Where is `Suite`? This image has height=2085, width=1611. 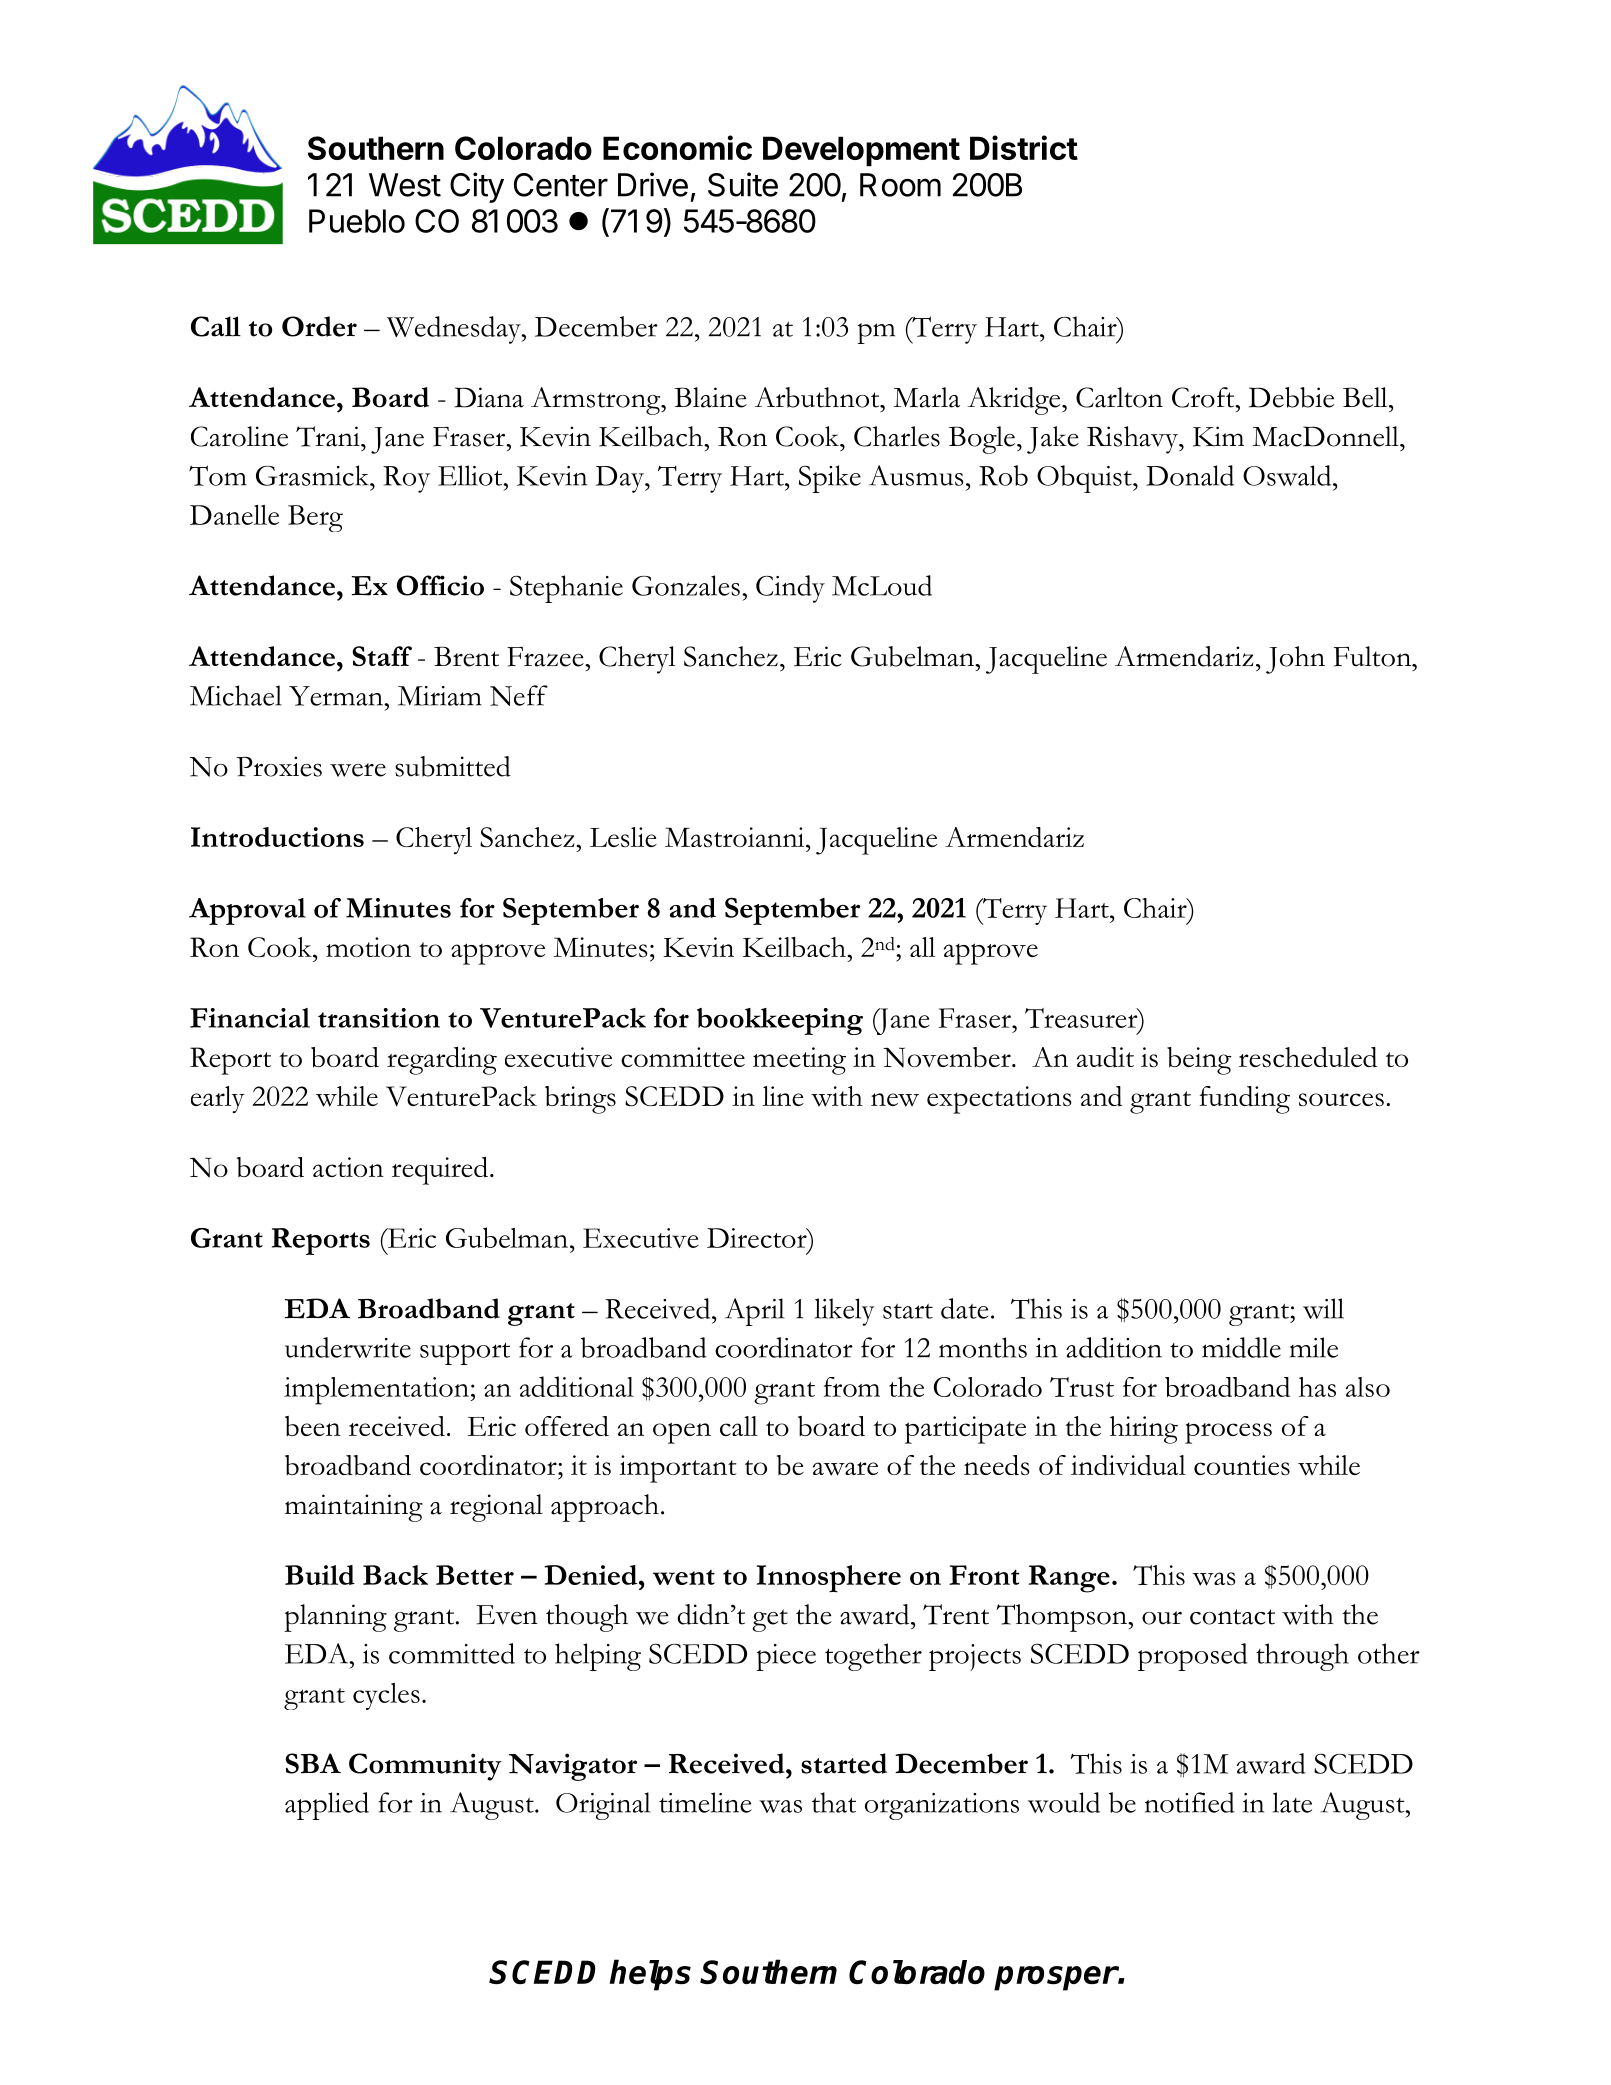 Suite is located at coordinates (743, 184).
